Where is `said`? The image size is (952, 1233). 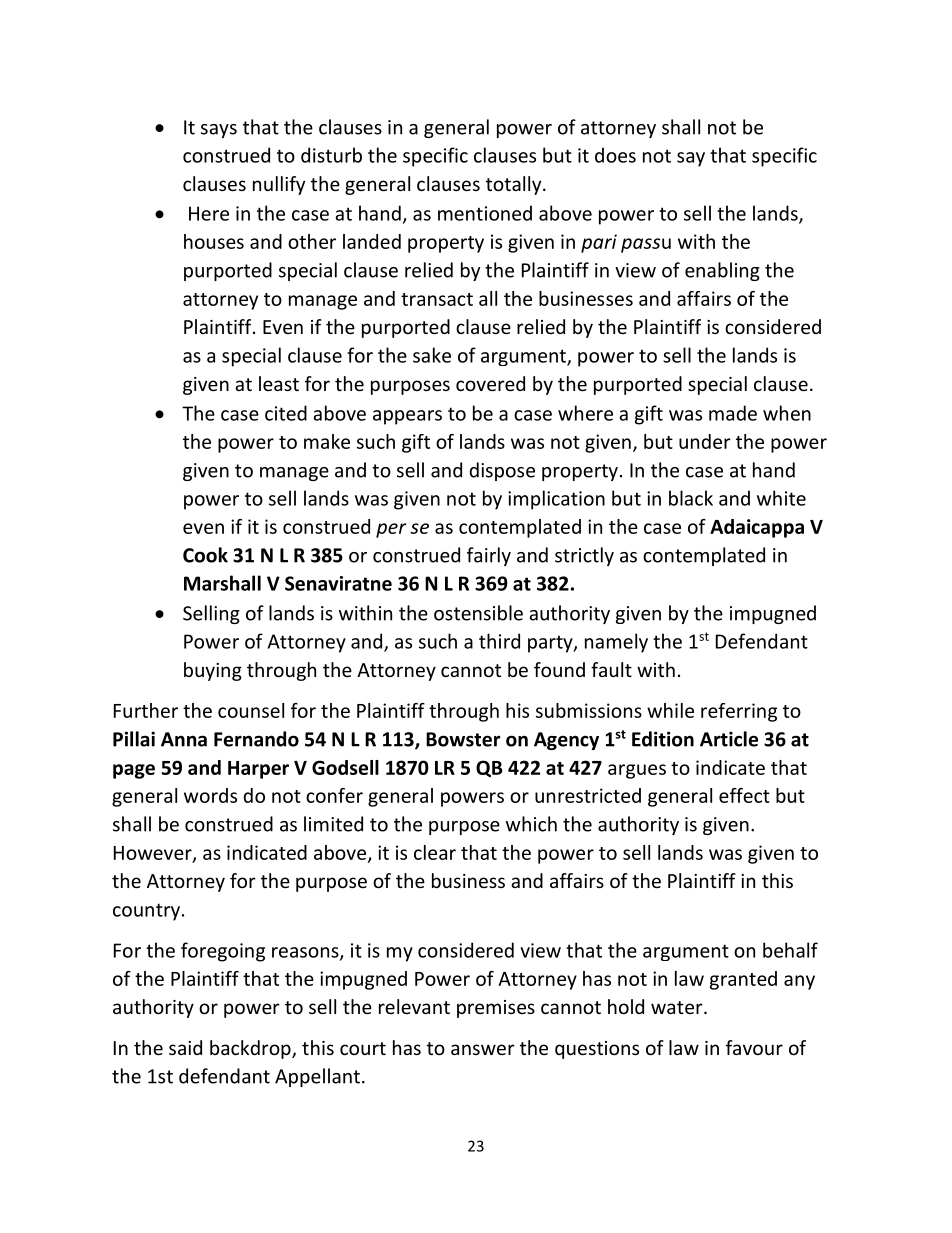 said is located at coordinates (185, 1047).
